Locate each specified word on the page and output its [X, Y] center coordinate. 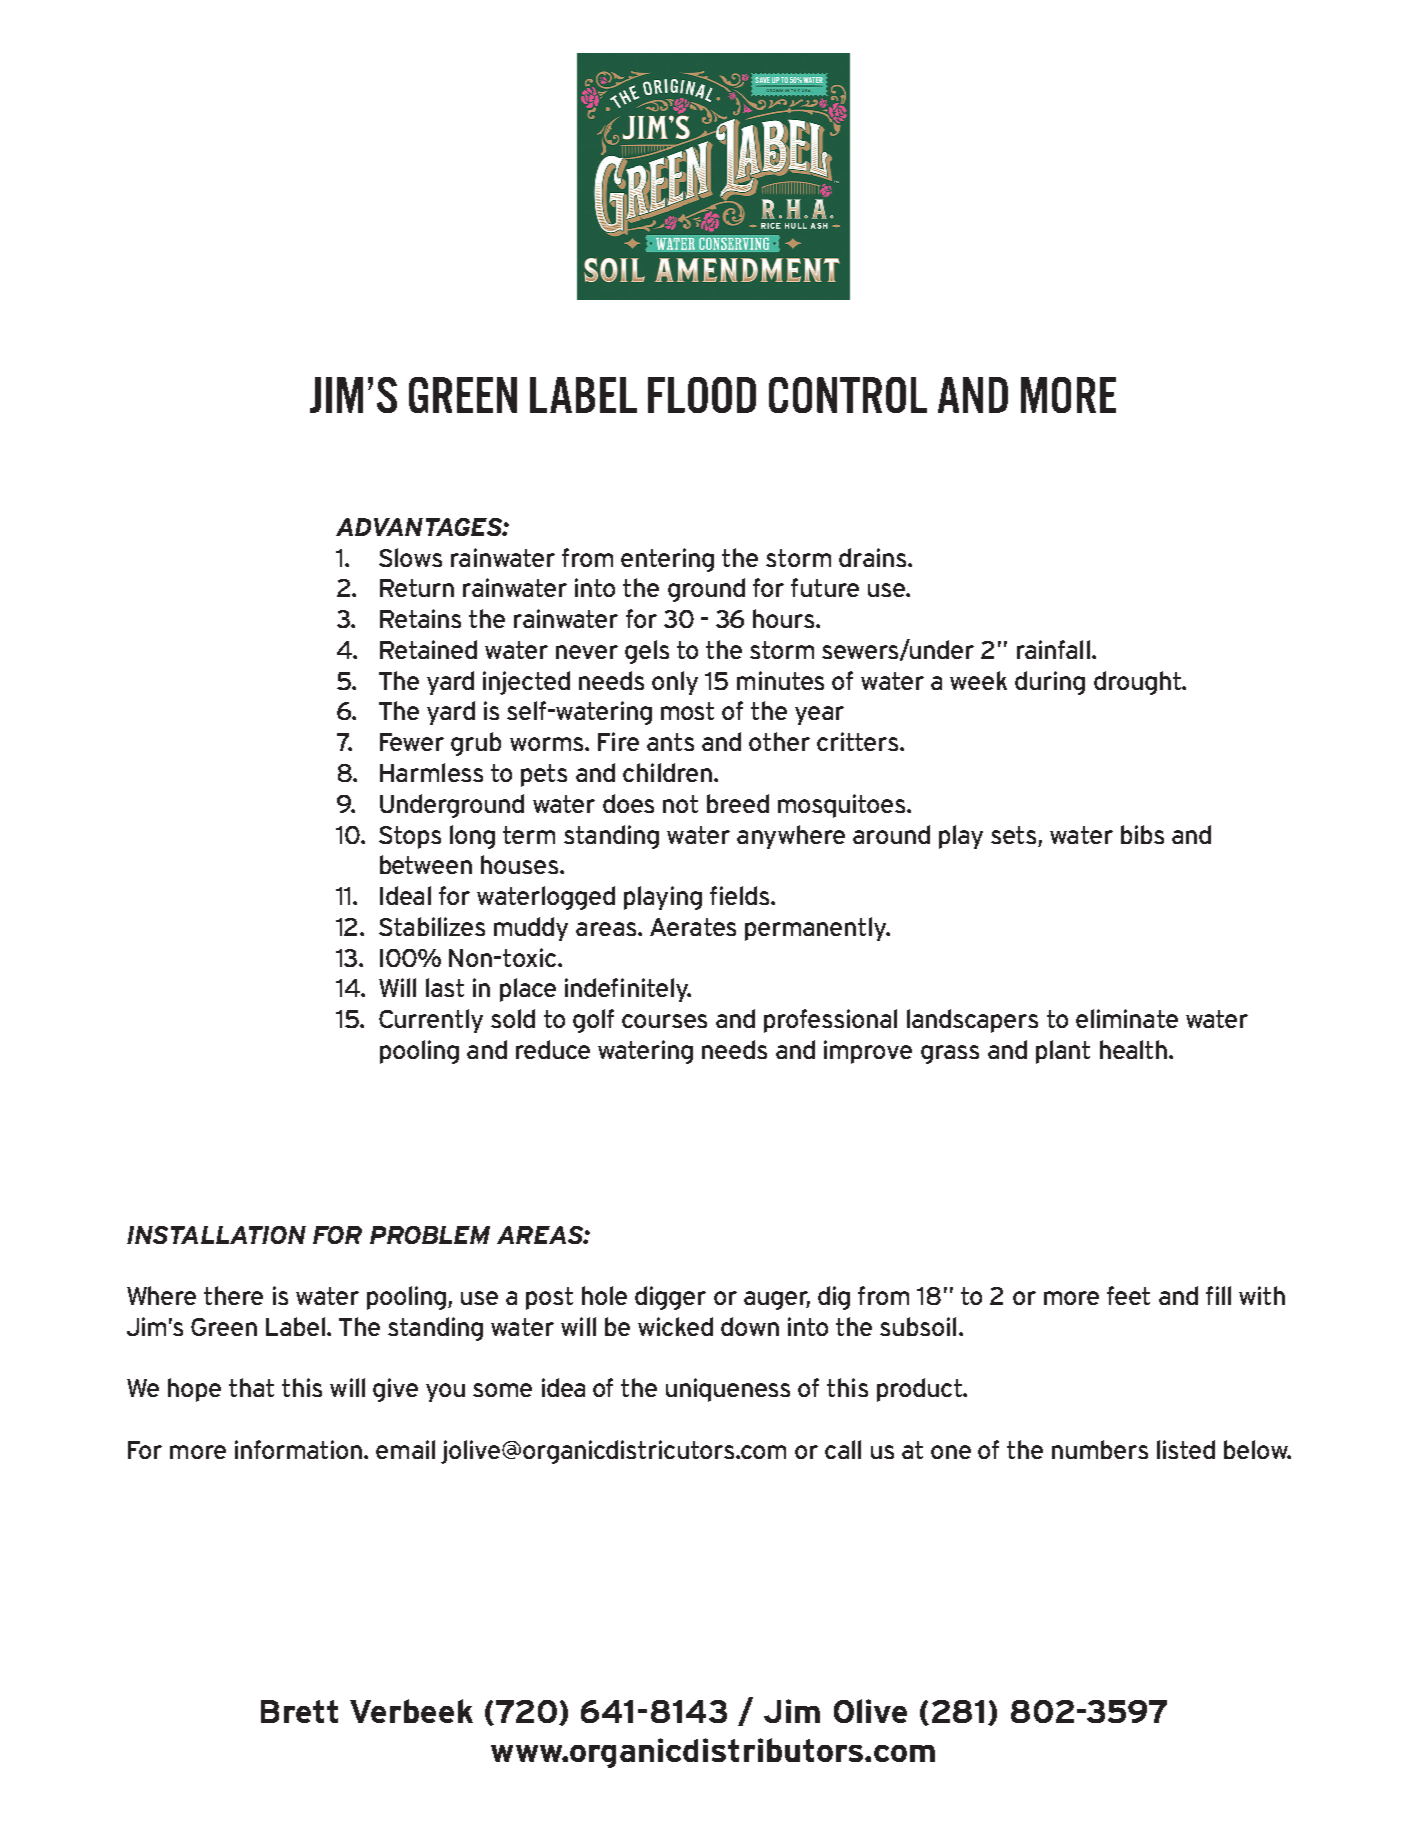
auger [777, 1300]
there [233, 1295]
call [843, 1449]
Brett [299, 1711]
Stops [410, 837]
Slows [410, 557]
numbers [1100, 1449]
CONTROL [848, 395]
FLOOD [702, 395]
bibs [1142, 834]
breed [738, 803]
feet [1128, 1295]
